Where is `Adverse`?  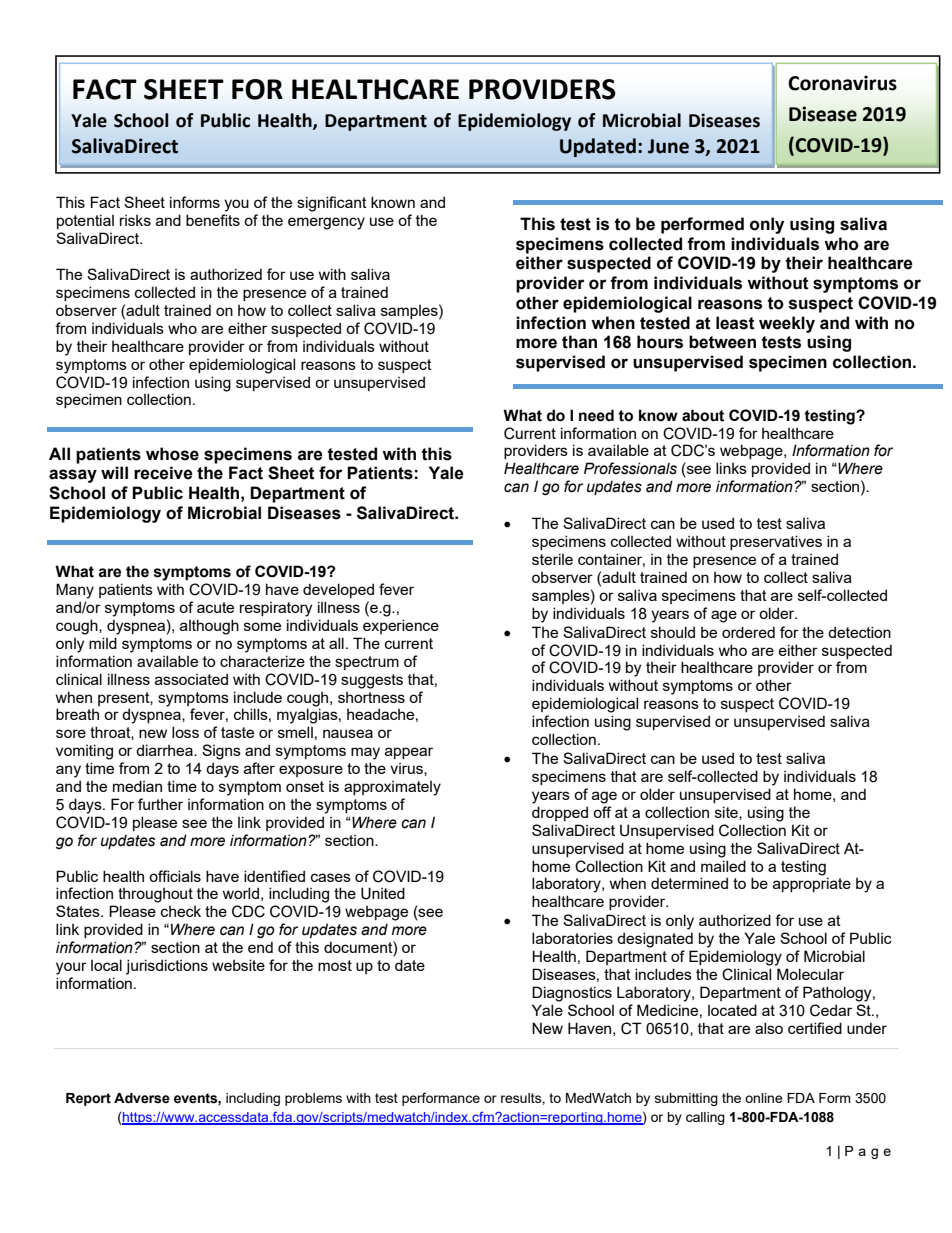 Adverse is located at coordinates (142, 1098).
